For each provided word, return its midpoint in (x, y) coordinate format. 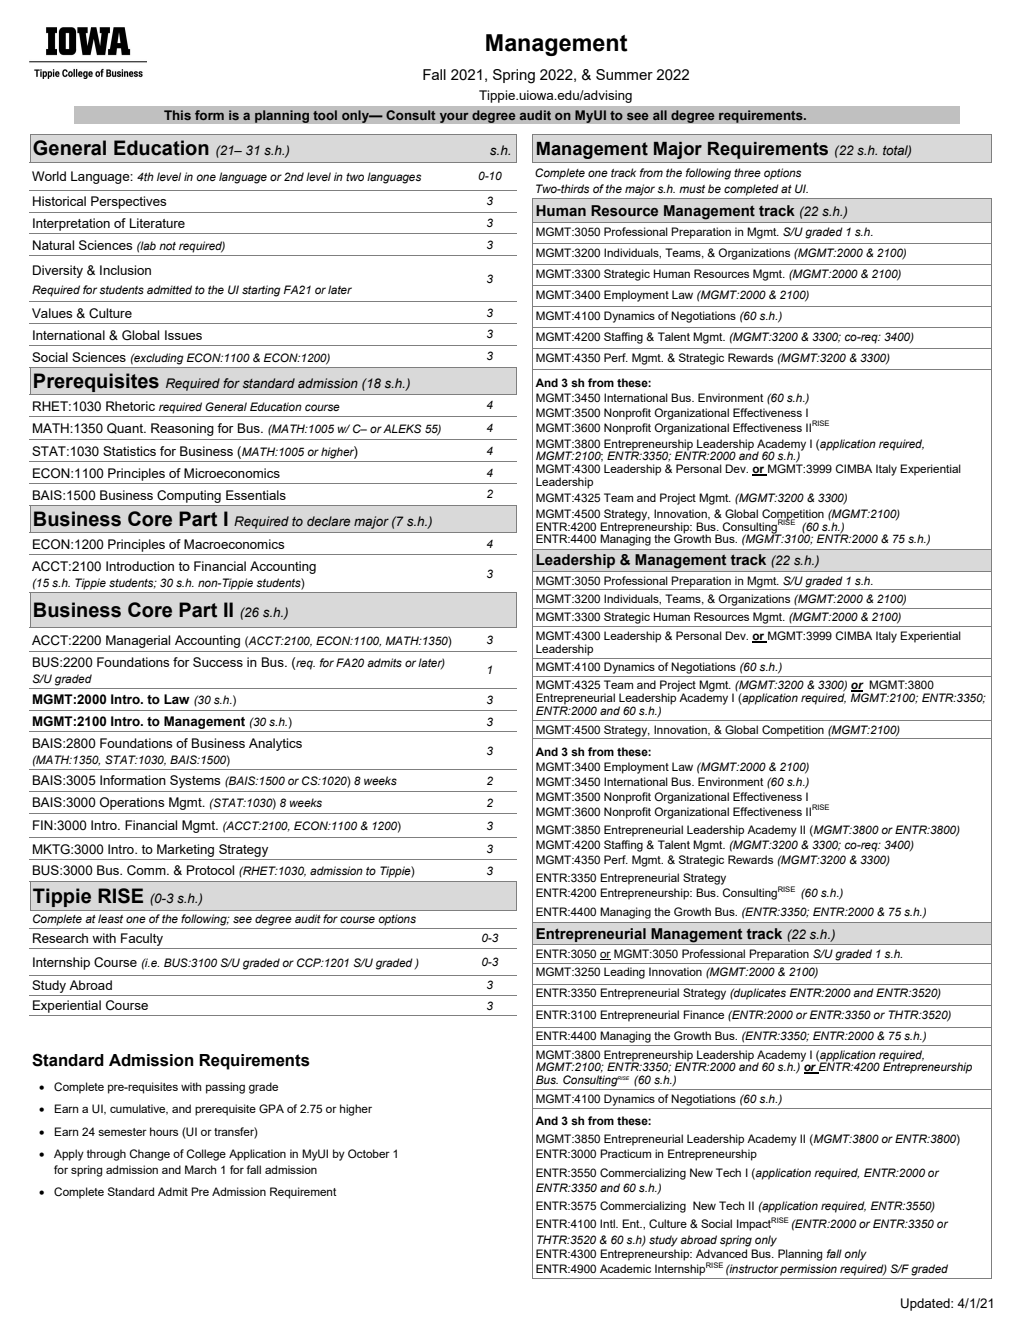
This (177, 115)
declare (328, 521)
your (454, 117)
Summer (624, 74)
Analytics (275, 744)
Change (149, 1155)
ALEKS (402, 428)
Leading (624, 973)
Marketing (185, 850)
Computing (189, 496)
